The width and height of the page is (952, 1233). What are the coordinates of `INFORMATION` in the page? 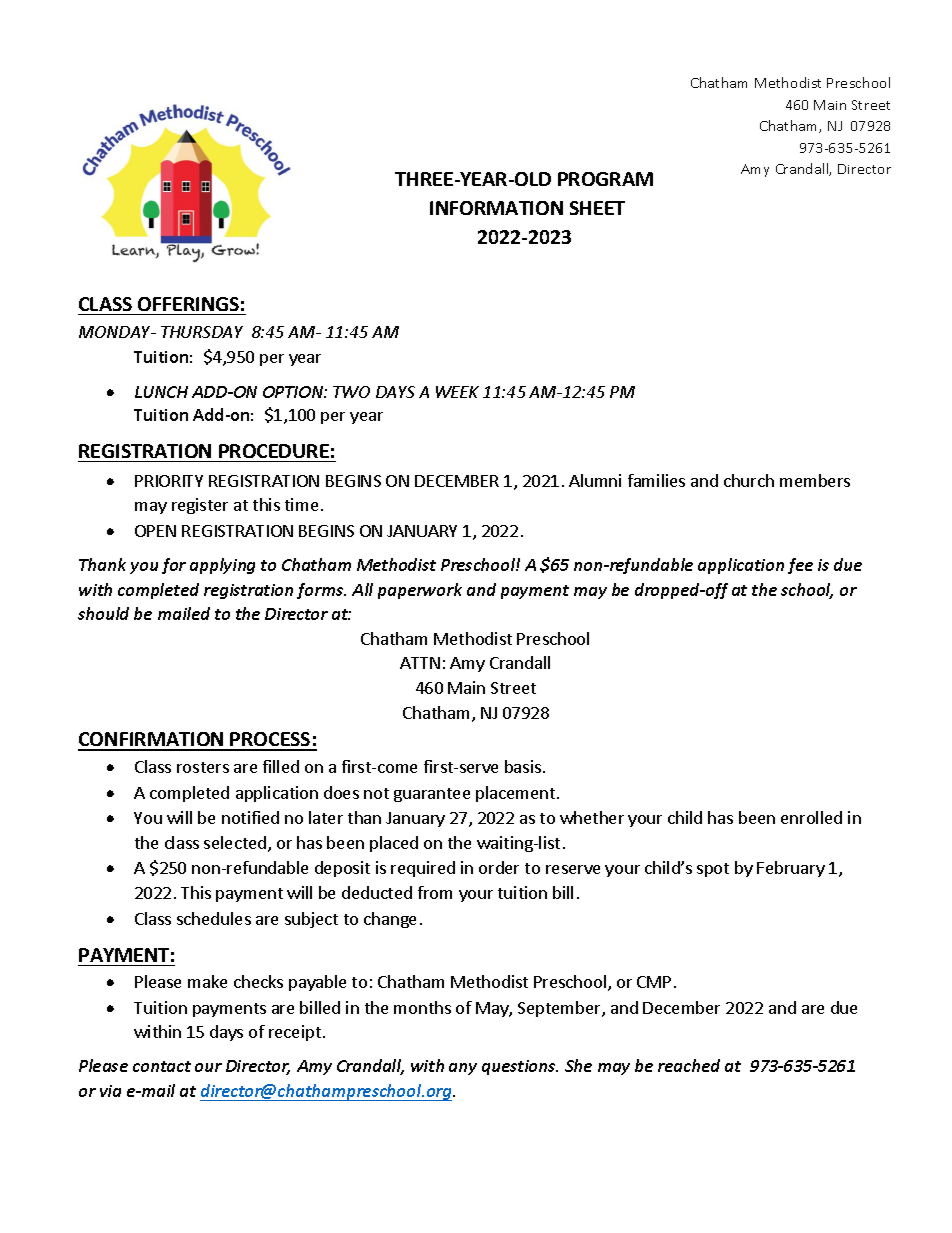 It's located at (496, 208).
